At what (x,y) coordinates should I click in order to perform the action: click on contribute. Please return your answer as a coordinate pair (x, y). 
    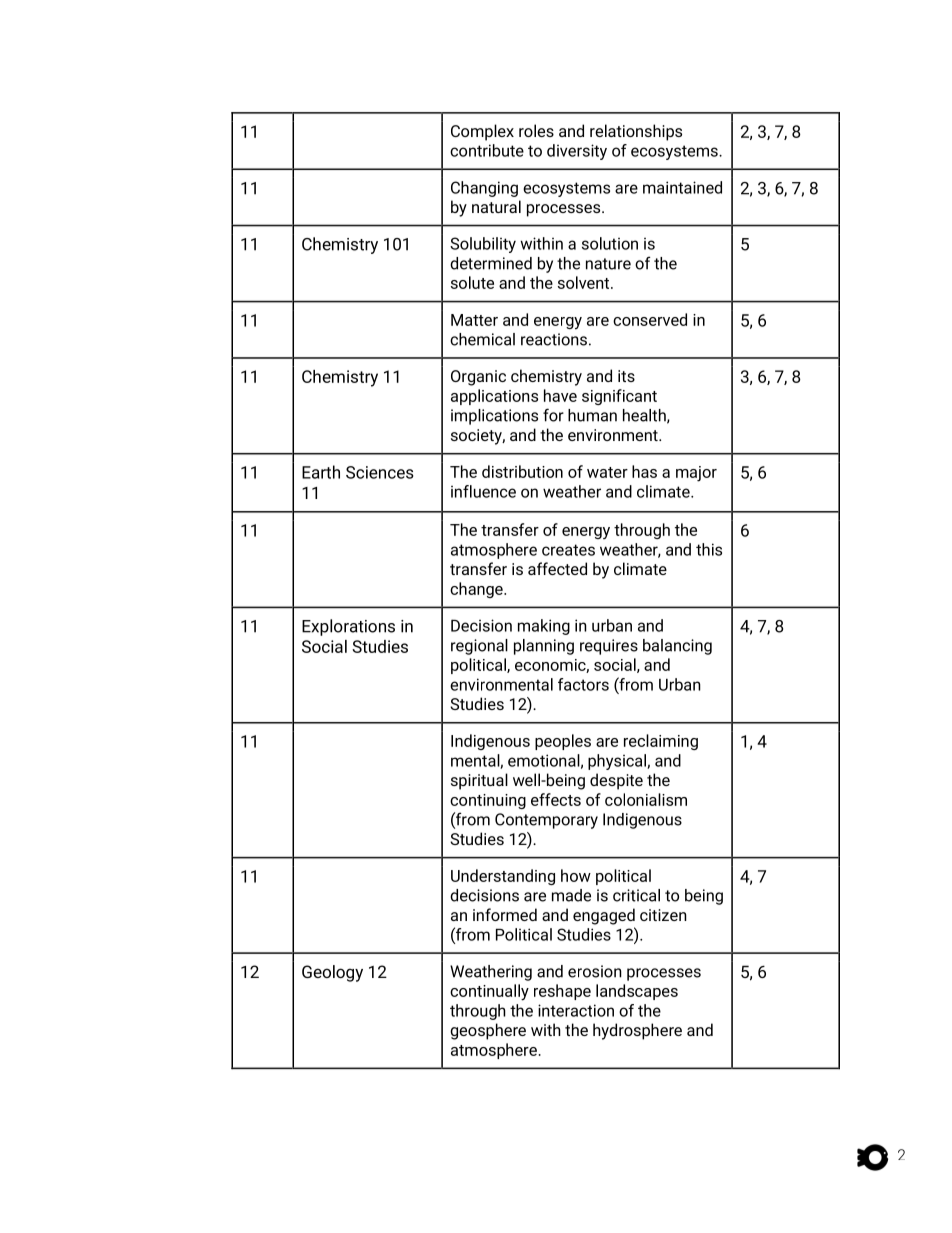
    Looking at the image, I should click on (487, 150).
